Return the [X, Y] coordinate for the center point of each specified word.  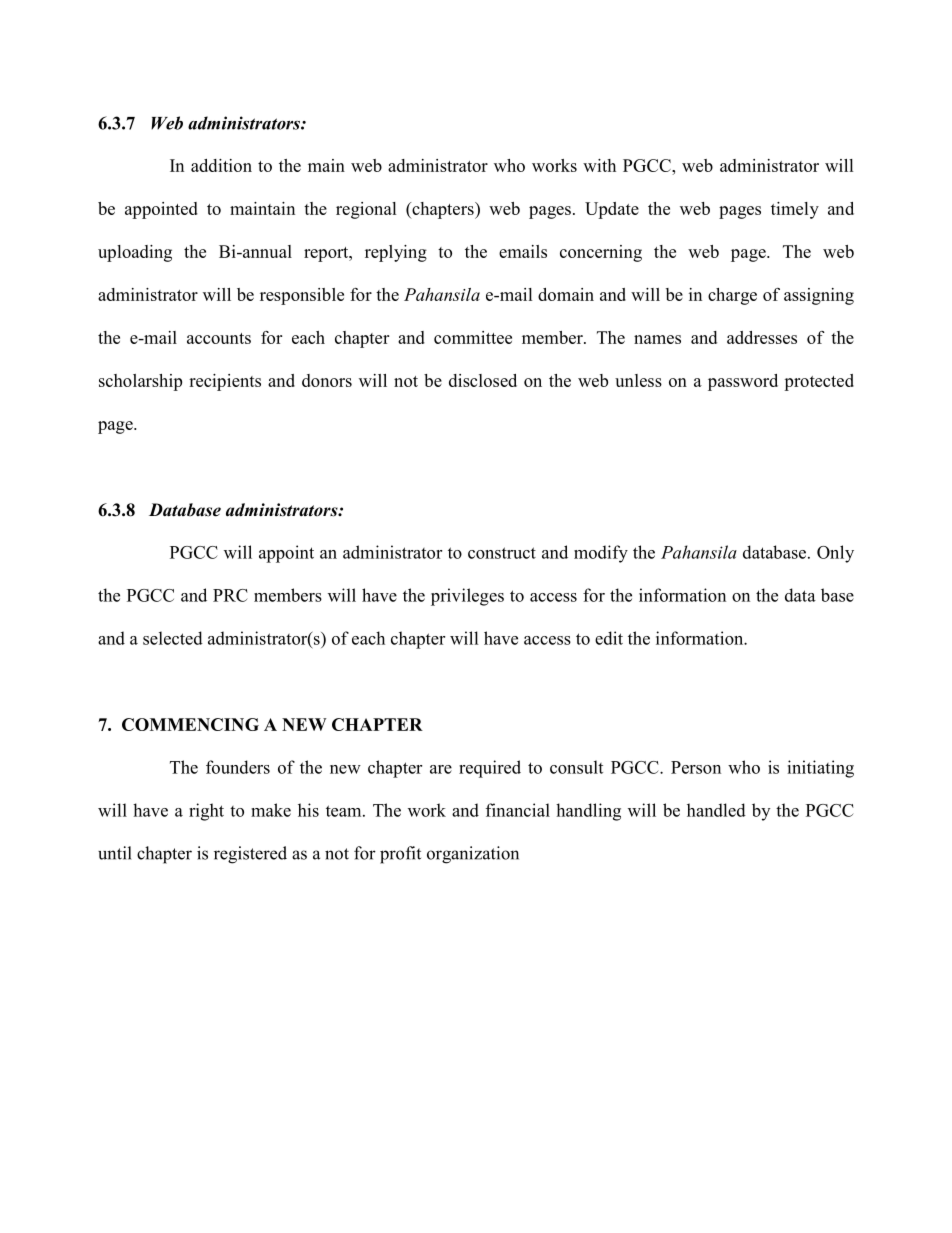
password [743, 382]
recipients [225, 382]
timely [795, 210]
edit [609, 638]
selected [173, 638]
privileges [467, 597]
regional [366, 210]
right [206, 812]
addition [221, 165]
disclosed [483, 380]
